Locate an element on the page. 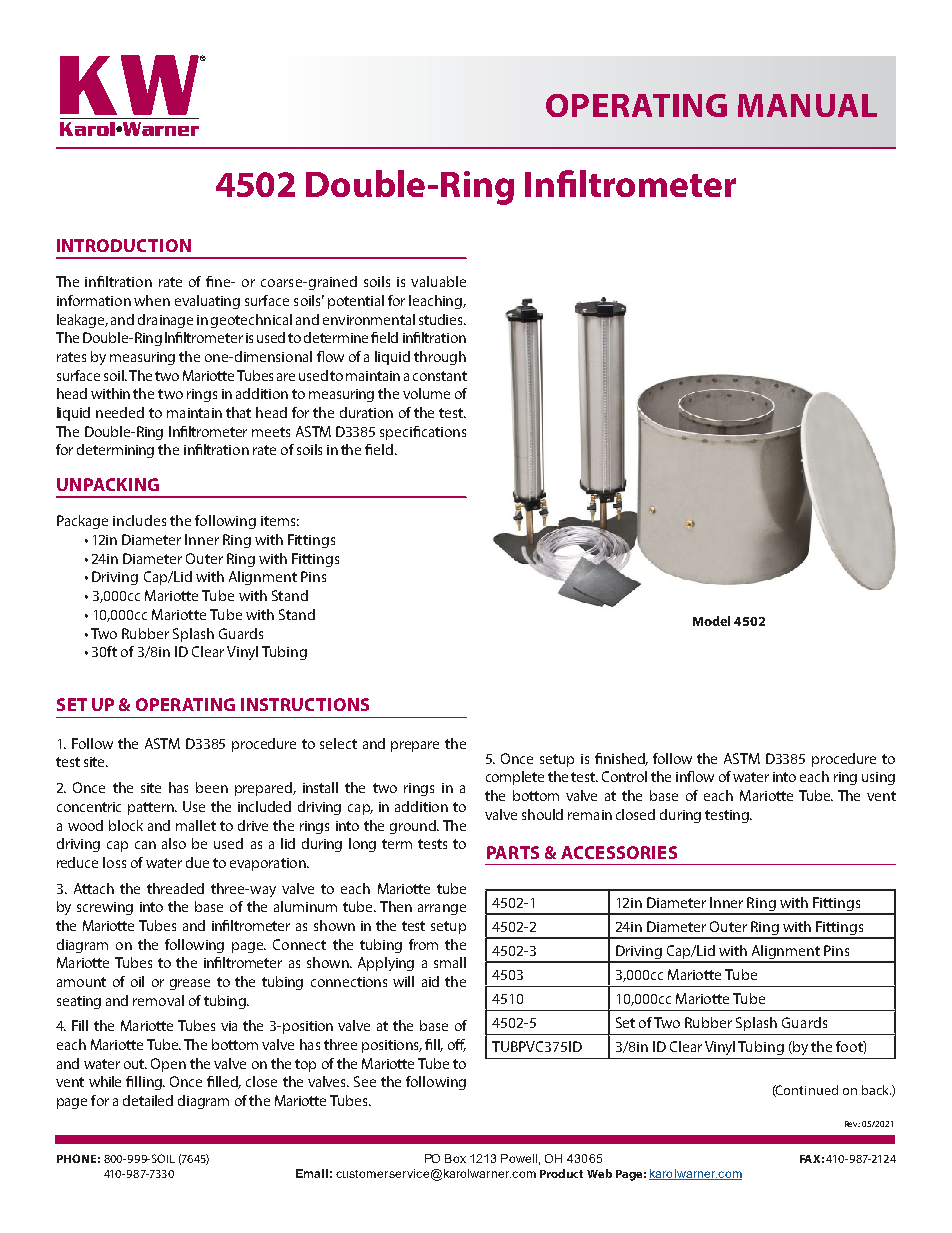  detailed is located at coordinates (148, 1100).
